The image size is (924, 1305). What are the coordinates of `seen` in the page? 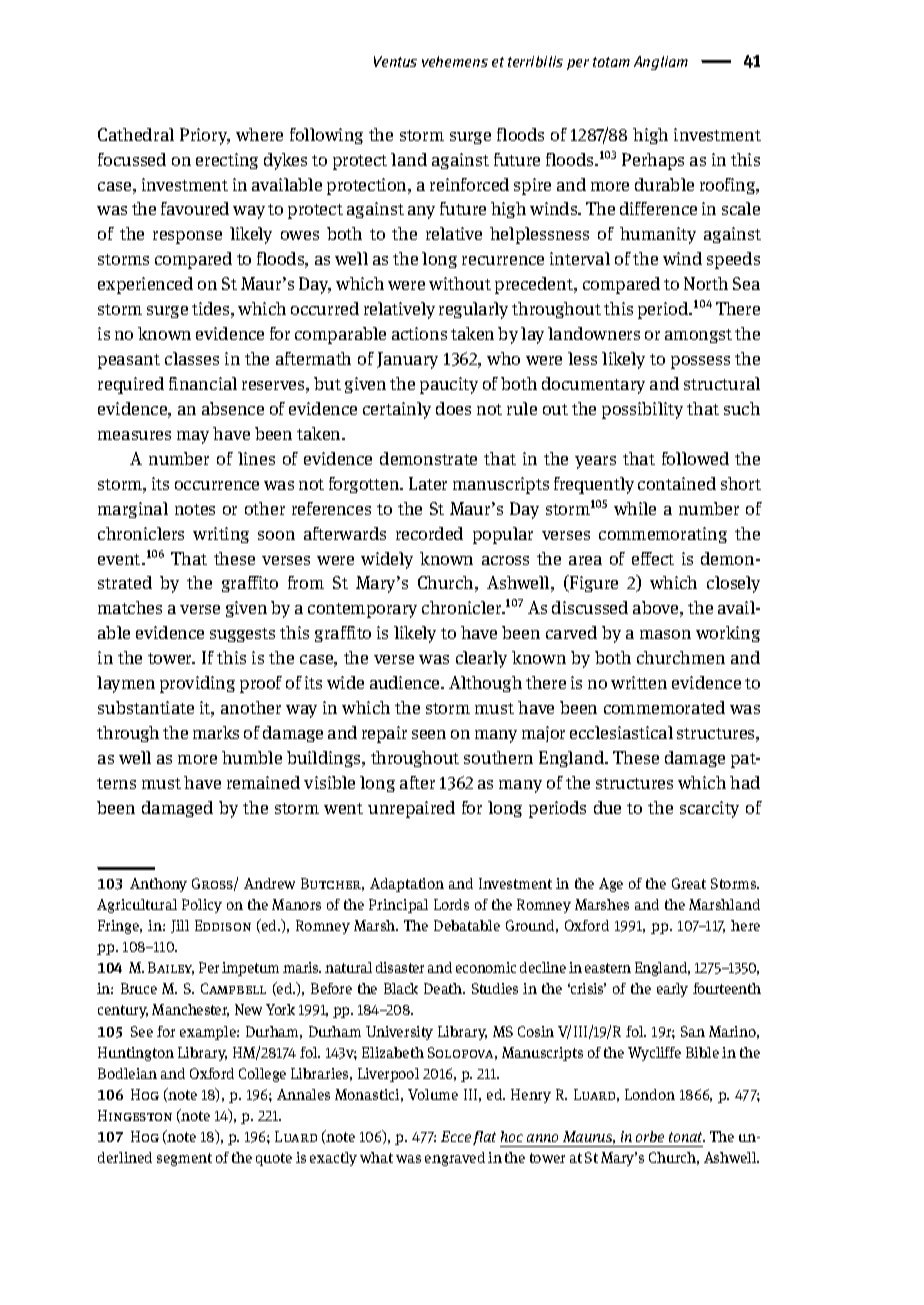 It's located at (429, 734).
